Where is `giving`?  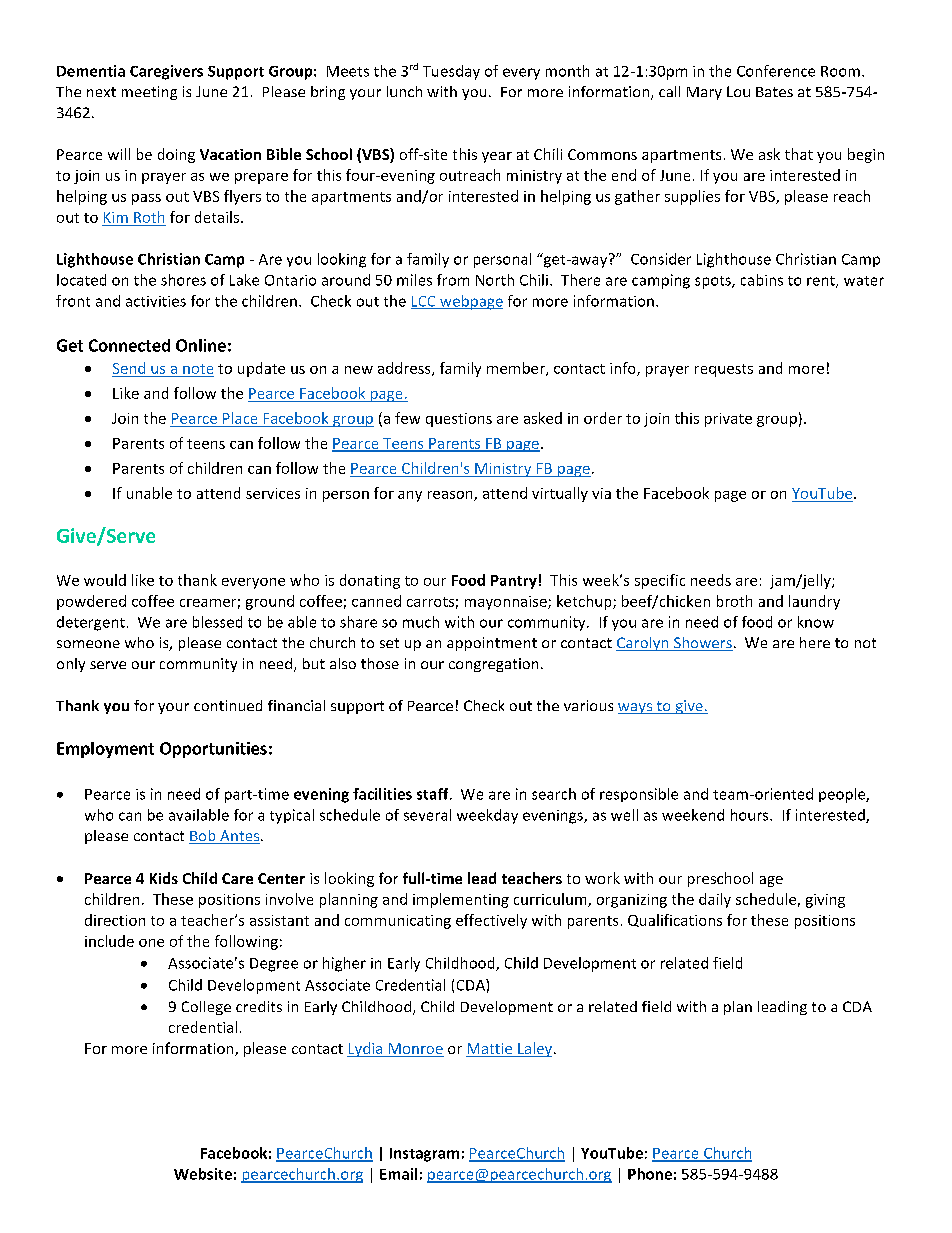
giving is located at coordinates (825, 901).
